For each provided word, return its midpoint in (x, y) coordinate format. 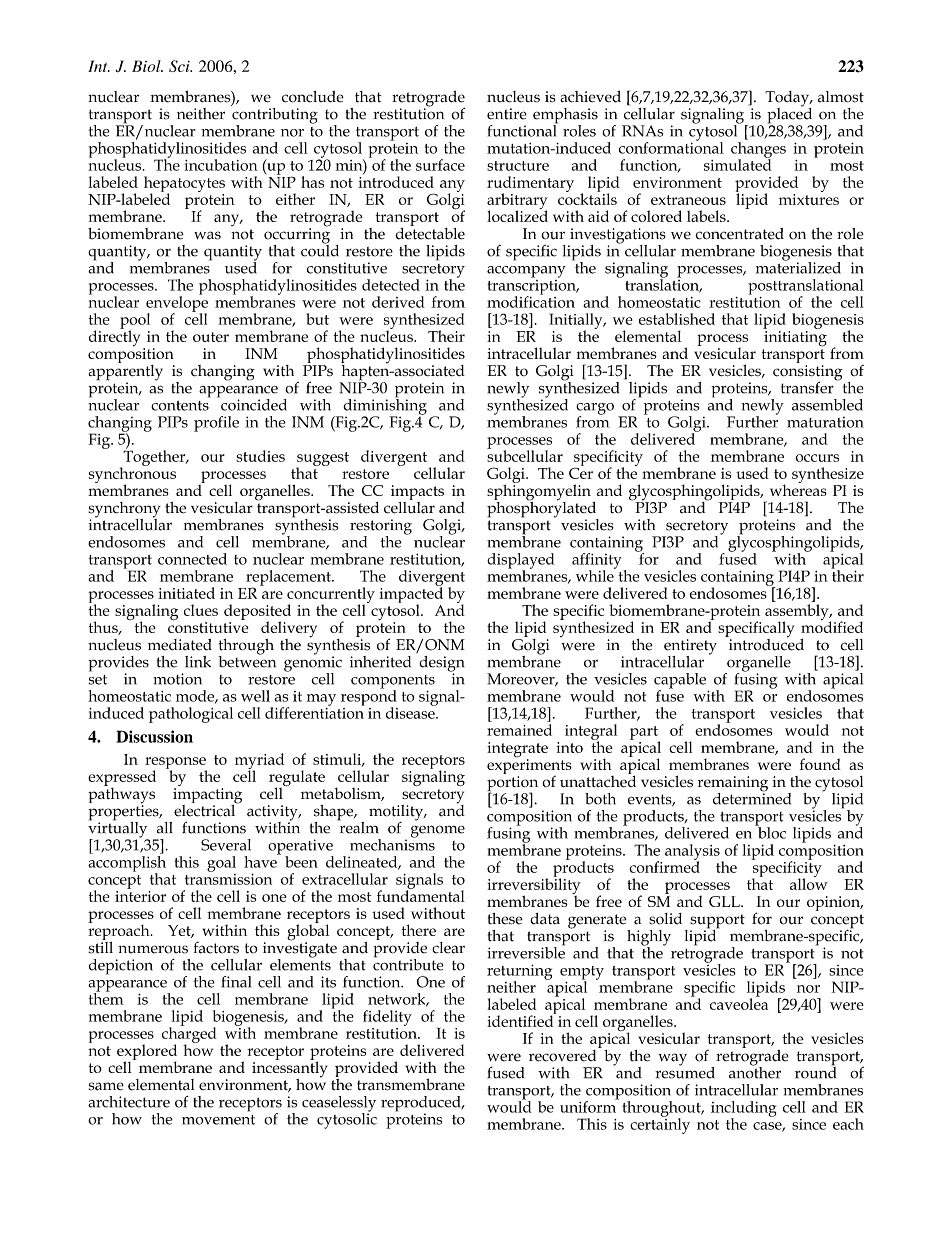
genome (438, 831)
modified (832, 626)
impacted (411, 595)
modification (531, 301)
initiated (186, 593)
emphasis (565, 117)
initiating (795, 338)
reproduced (422, 1105)
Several (226, 845)
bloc (771, 832)
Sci (180, 66)
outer (211, 337)
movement (218, 1120)
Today (788, 100)
